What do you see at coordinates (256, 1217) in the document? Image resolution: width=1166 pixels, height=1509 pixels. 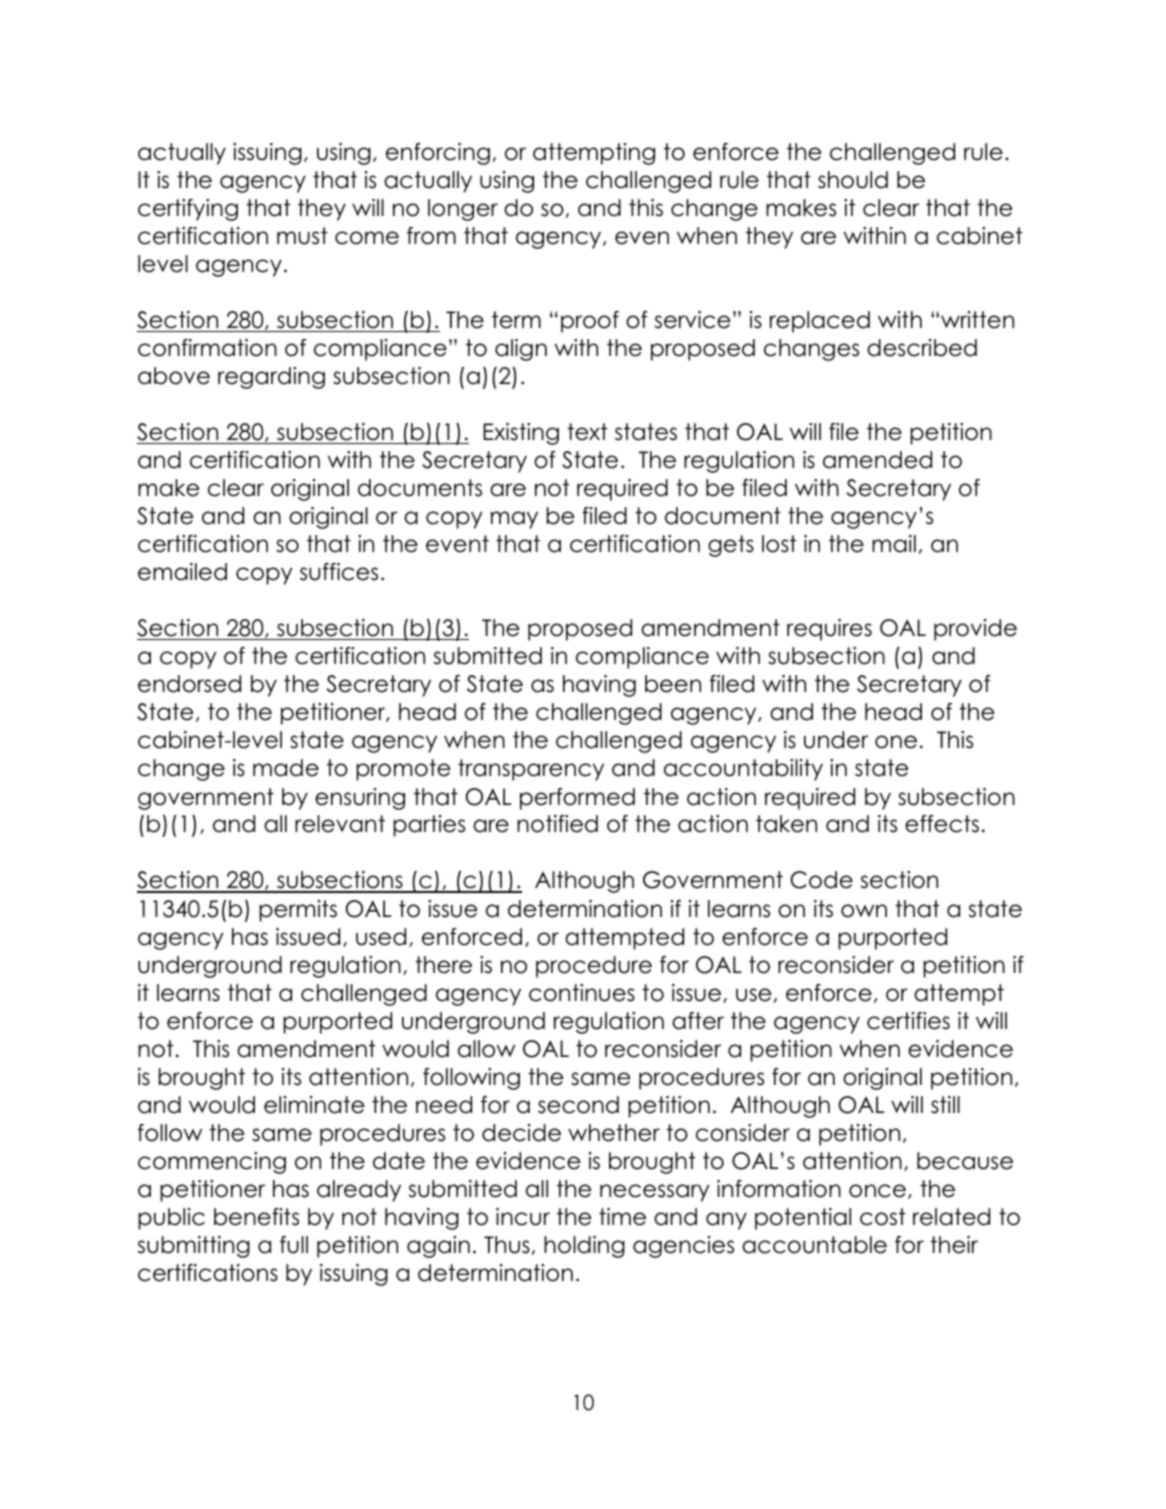 I see `benefits` at bounding box center [256, 1217].
